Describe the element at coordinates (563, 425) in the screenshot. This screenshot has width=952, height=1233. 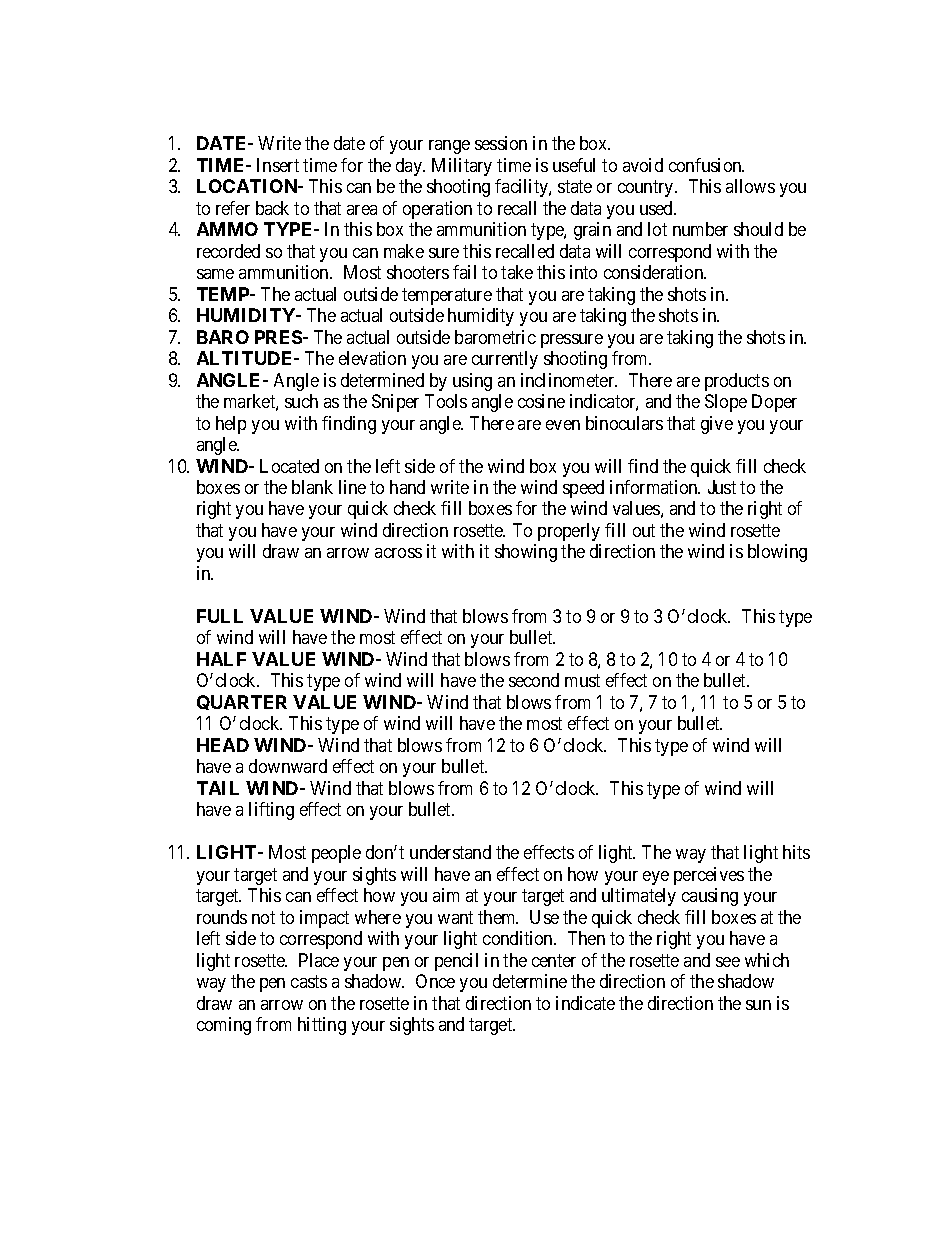
I see `even` at that location.
